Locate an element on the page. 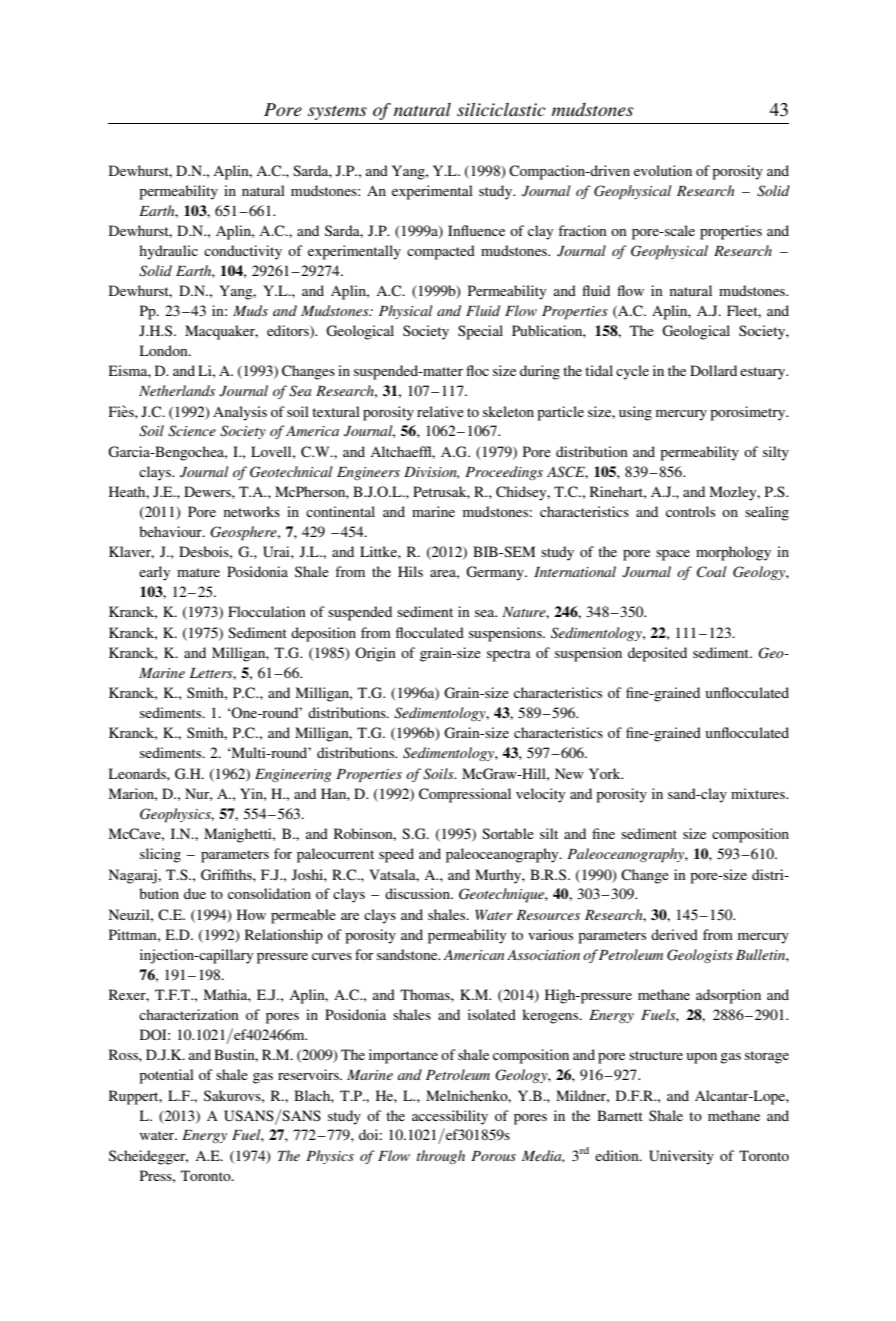 This image has height=1321, width=896. potential is located at coordinates (166, 1076).
